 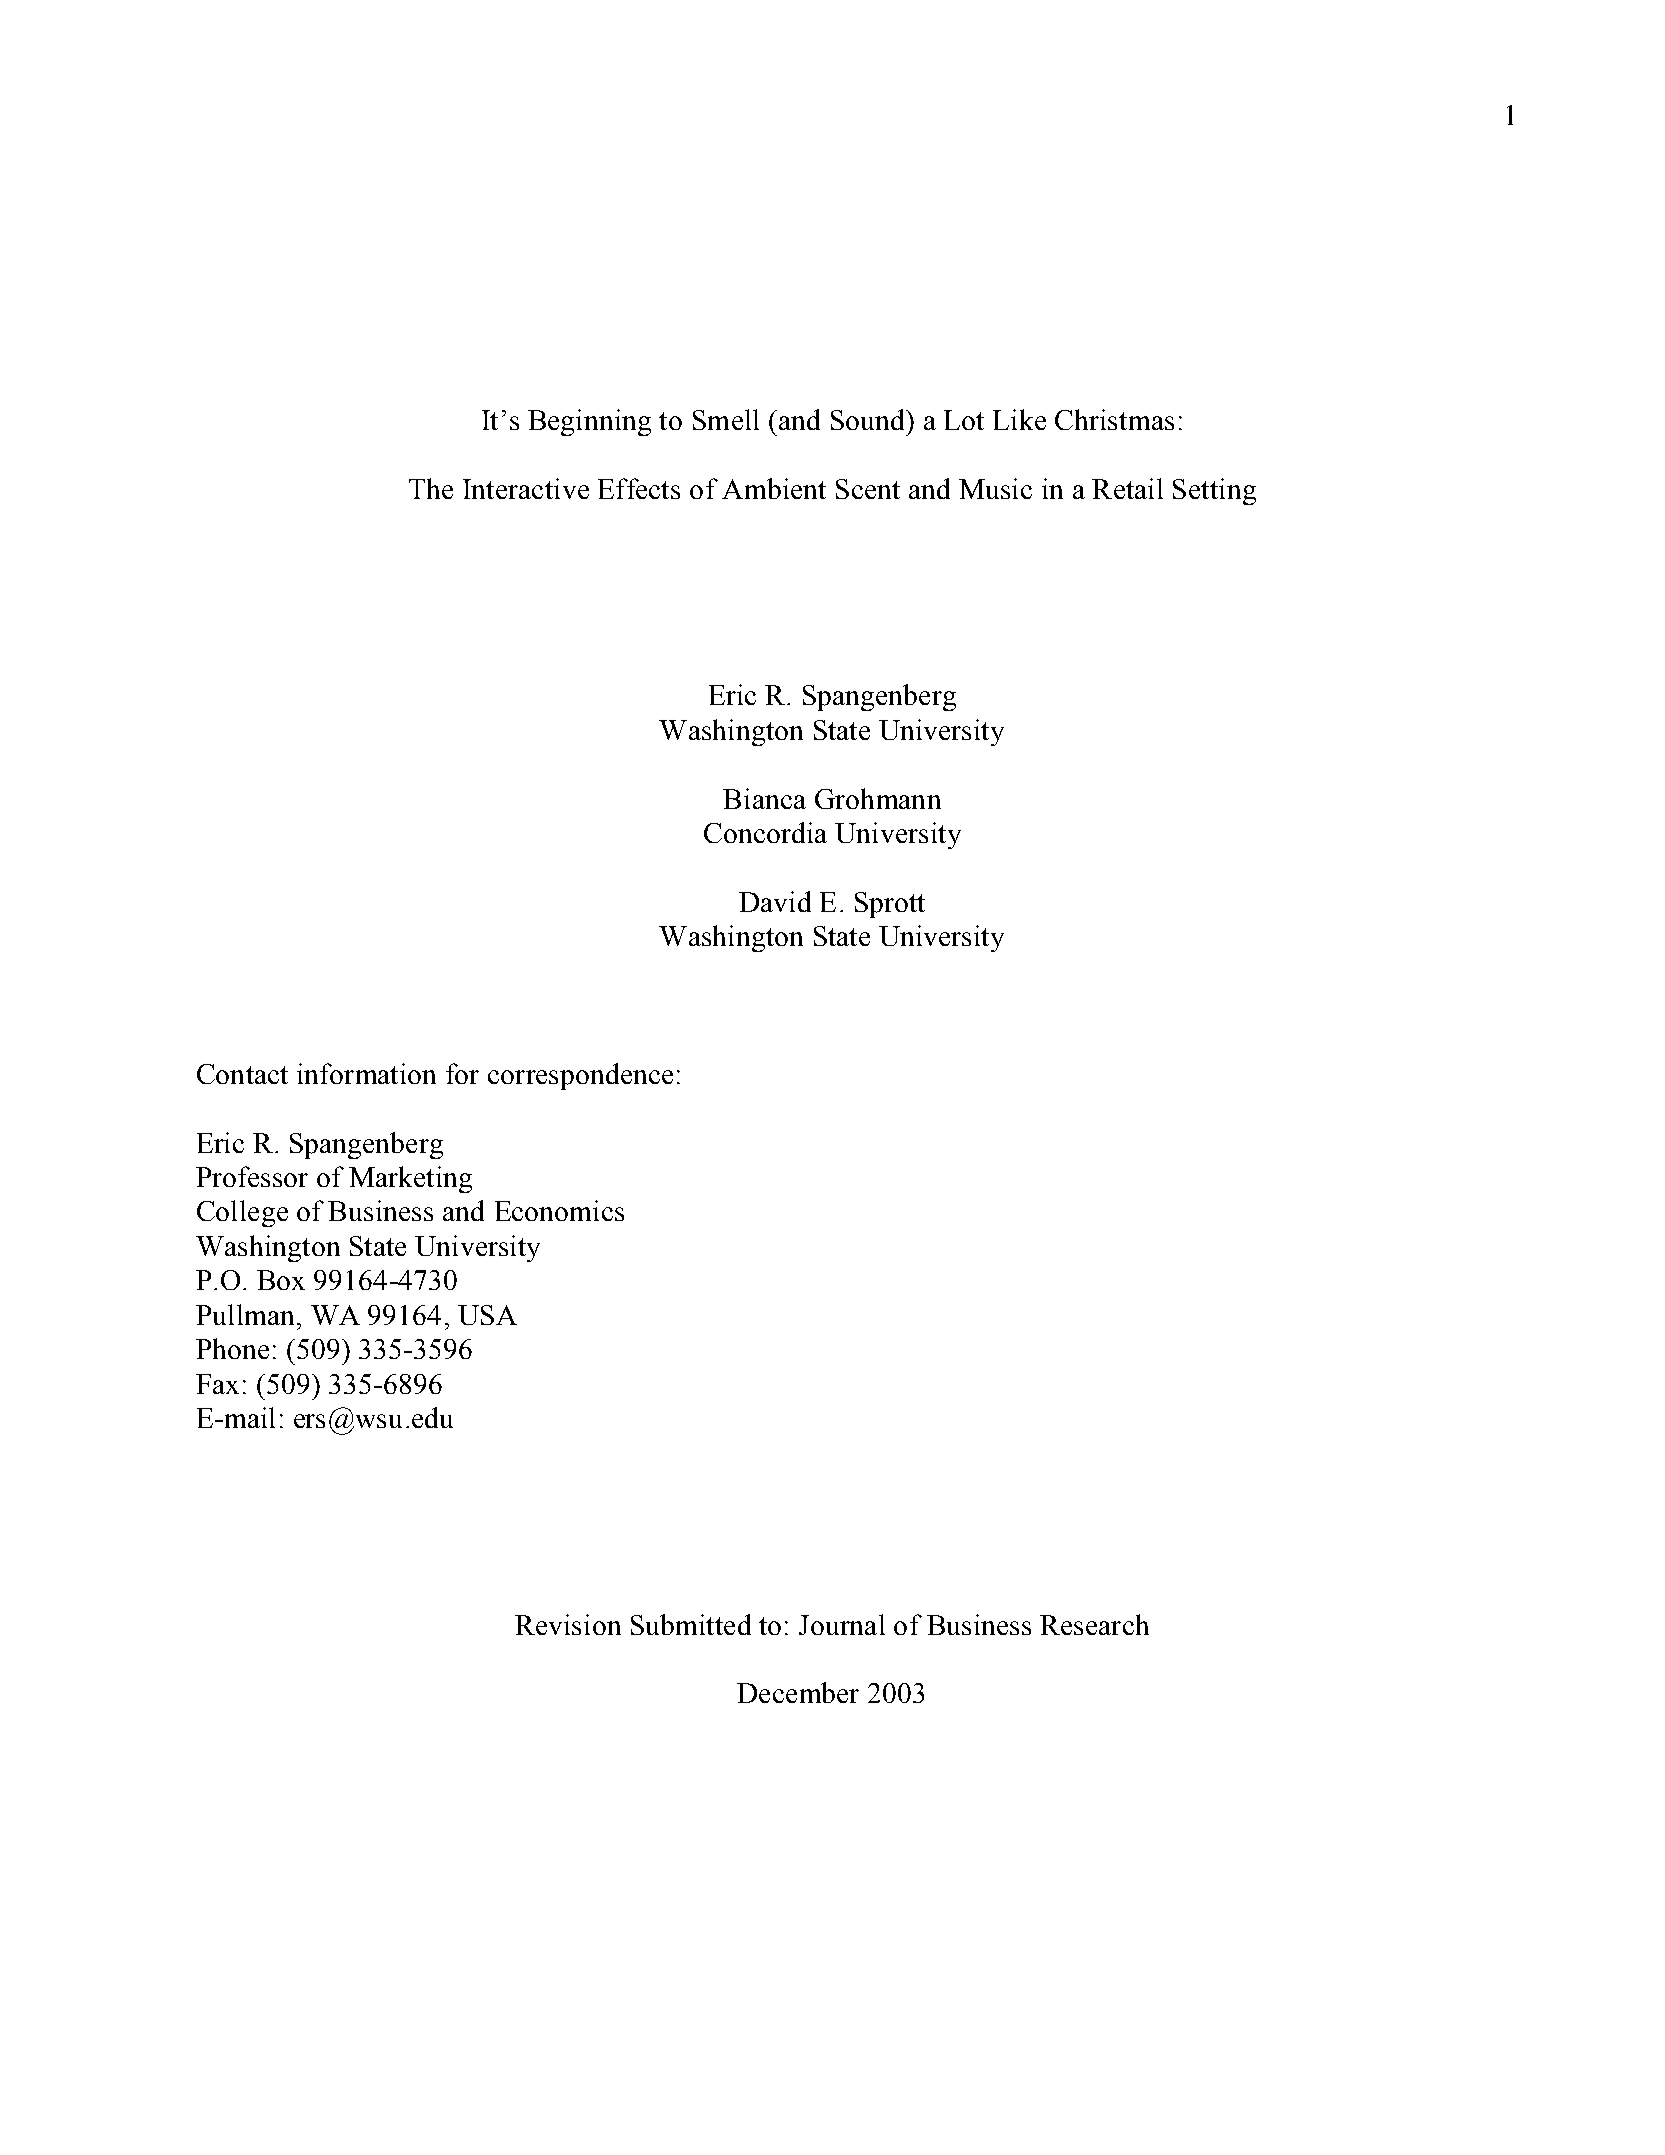 What do you see at coordinates (691, 1624) in the document?
I see `Submitted` at bounding box center [691, 1624].
